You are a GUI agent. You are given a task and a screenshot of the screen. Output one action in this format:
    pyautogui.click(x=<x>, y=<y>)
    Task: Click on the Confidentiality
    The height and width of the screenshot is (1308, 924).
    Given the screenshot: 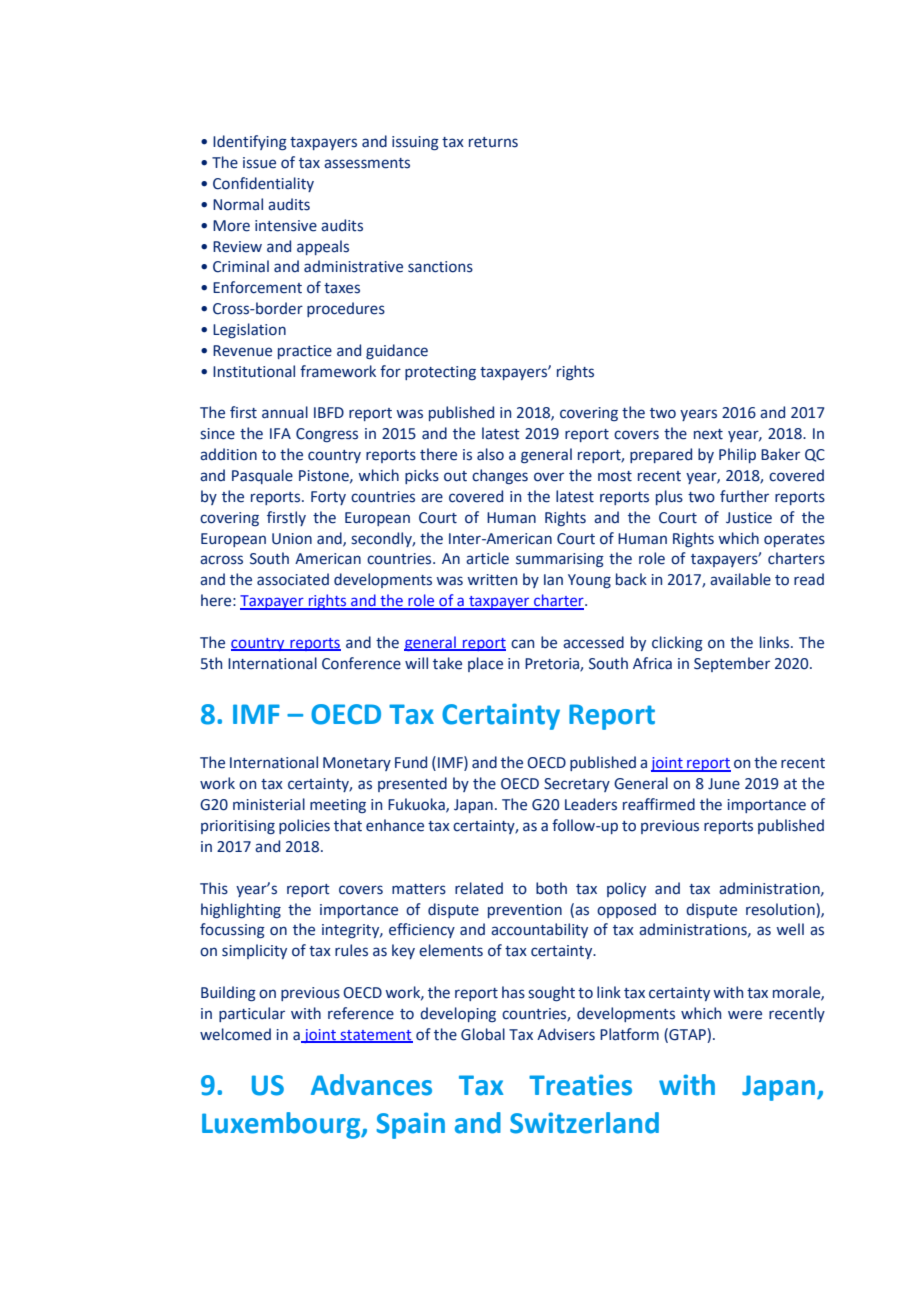 What is the action you would take?
    pyautogui.click(x=263, y=184)
